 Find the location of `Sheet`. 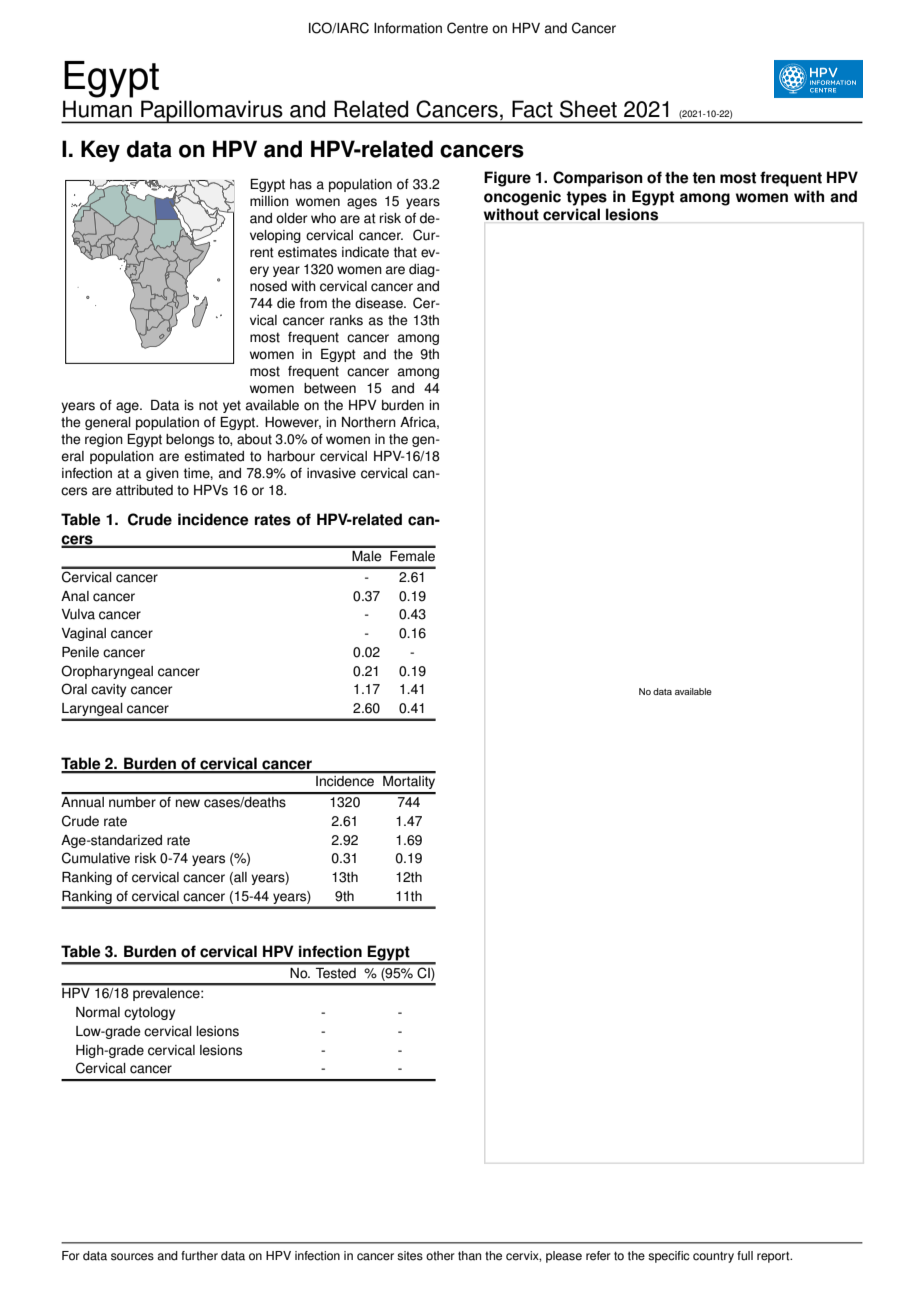

Sheet is located at coordinates (588, 109).
